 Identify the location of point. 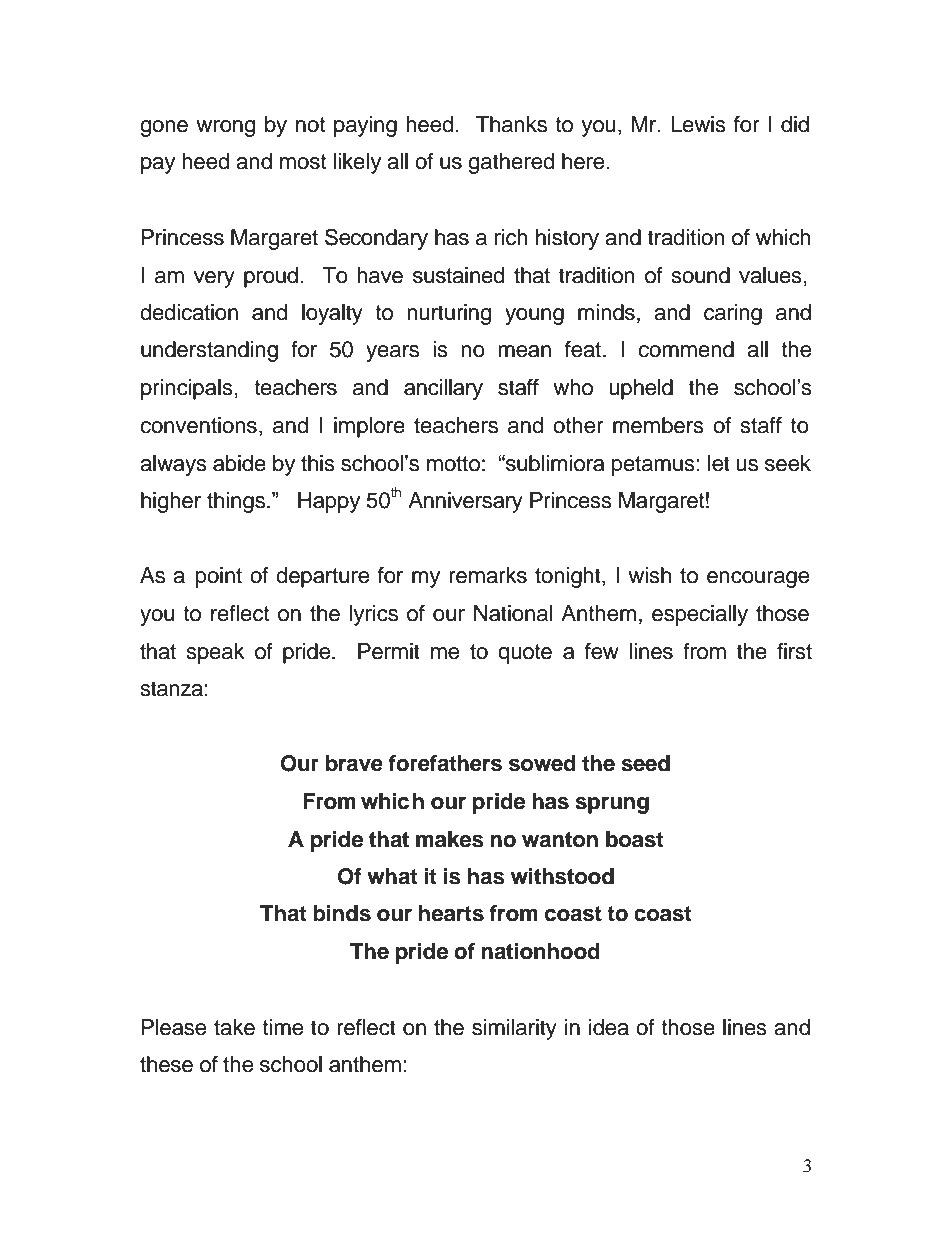
(219, 577).
